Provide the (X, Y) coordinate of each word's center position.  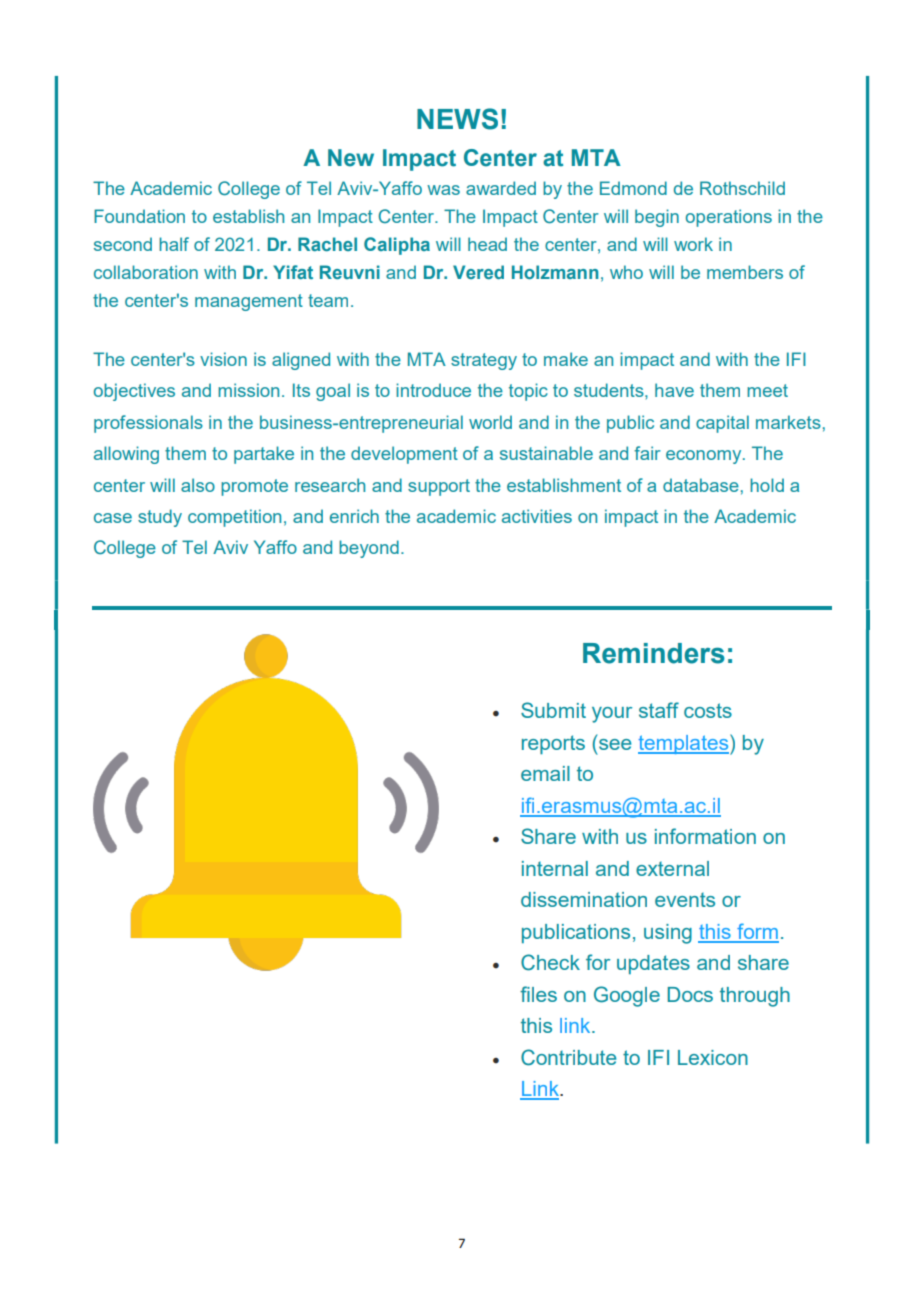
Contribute (568, 1057)
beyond (369, 549)
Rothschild (742, 188)
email (545, 773)
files (538, 994)
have (674, 390)
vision (223, 359)
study (160, 518)
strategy (484, 361)
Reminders (654, 653)
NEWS (457, 119)
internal (555, 868)
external (672, 868)
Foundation (139, 216)
